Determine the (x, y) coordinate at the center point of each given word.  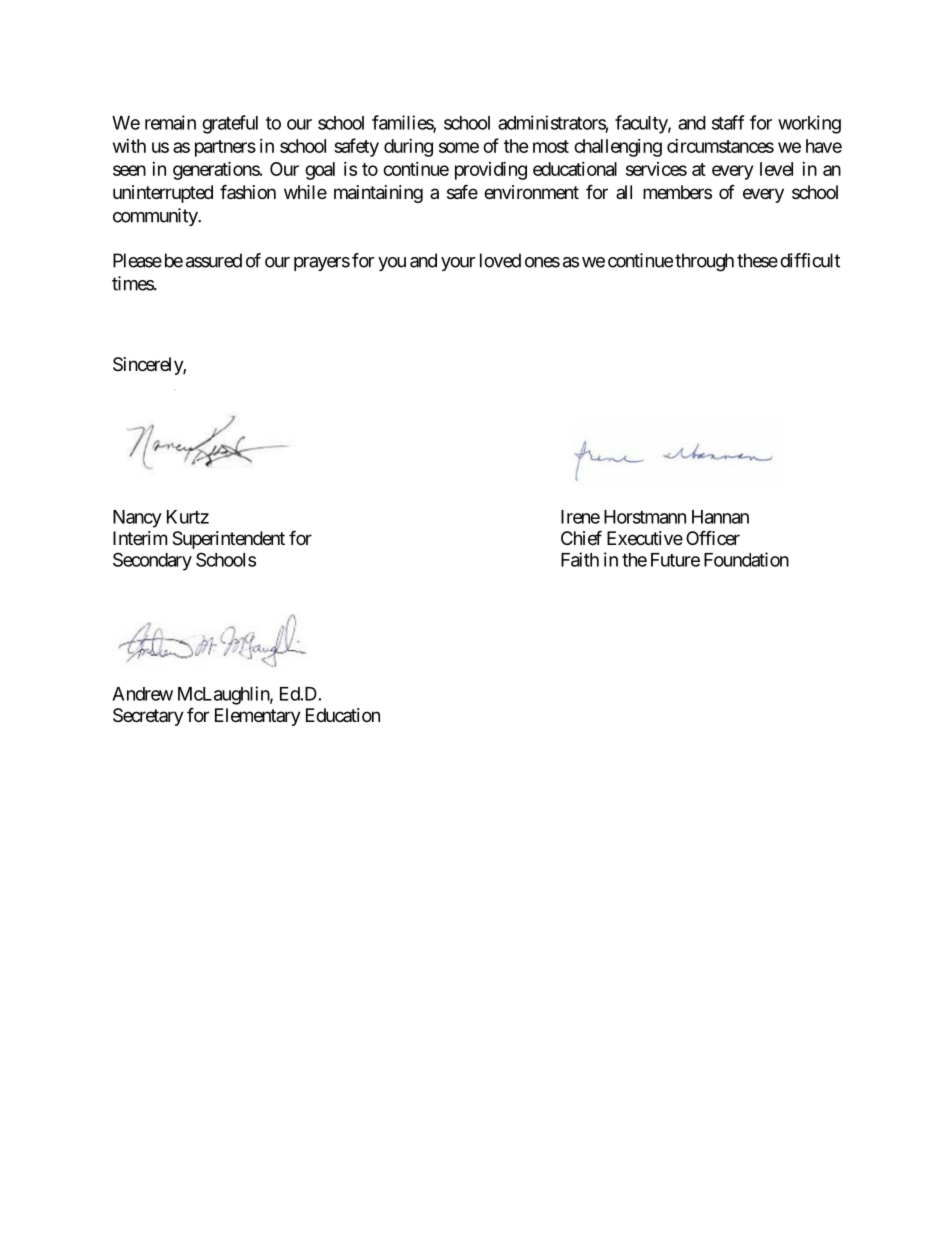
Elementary (258, 717)
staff (728, 122)
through (704, 262)
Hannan (720, 517)
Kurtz (188, 517)
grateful (230, 124)
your (458, 264)
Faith (580, 559)
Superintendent (228, 540)
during (408, 148)
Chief (581, 537)
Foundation (746, 559)
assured (214, 260)
